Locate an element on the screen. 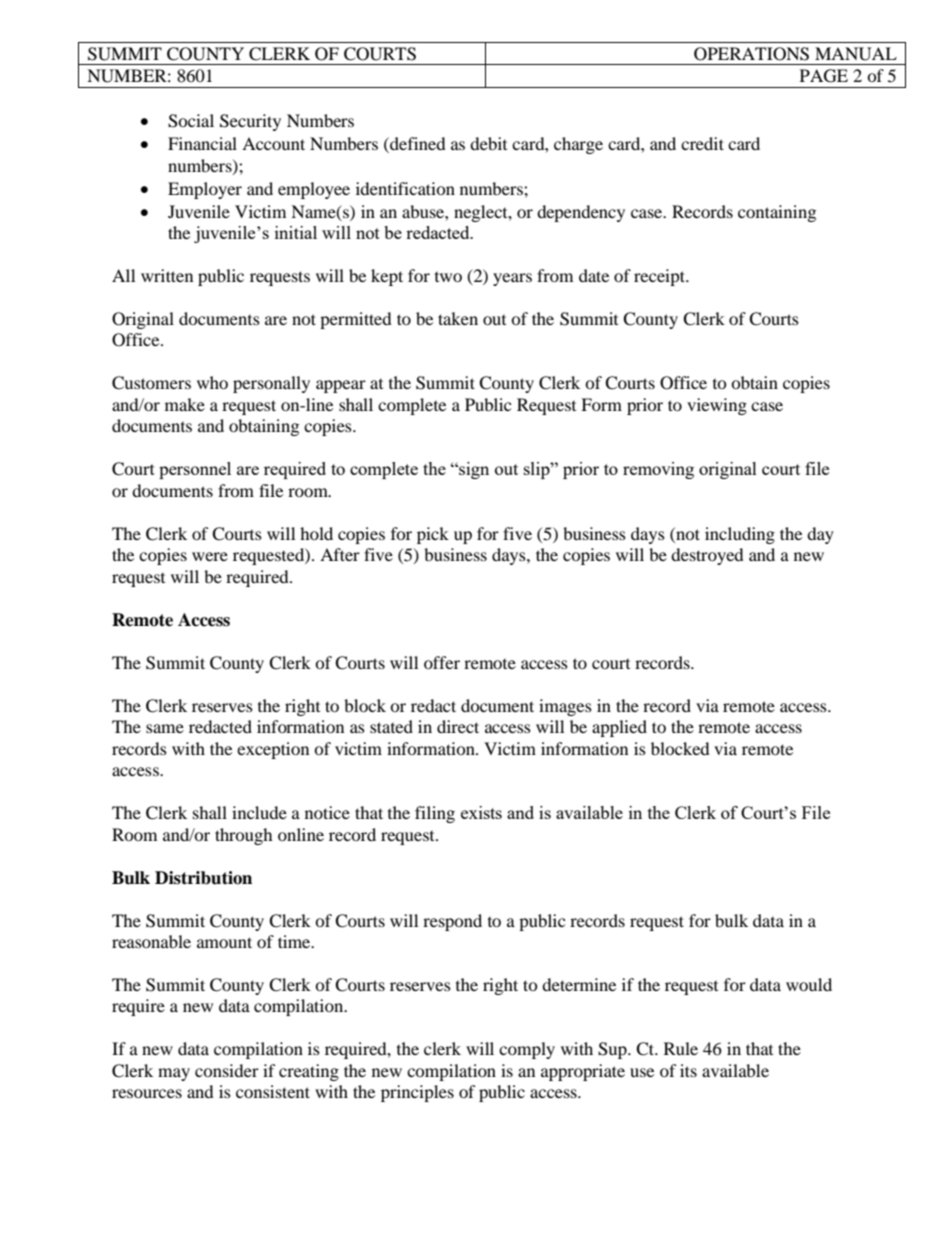 This screenshot has width=952, height=1233. Security is located at coordinates (250, 122).
